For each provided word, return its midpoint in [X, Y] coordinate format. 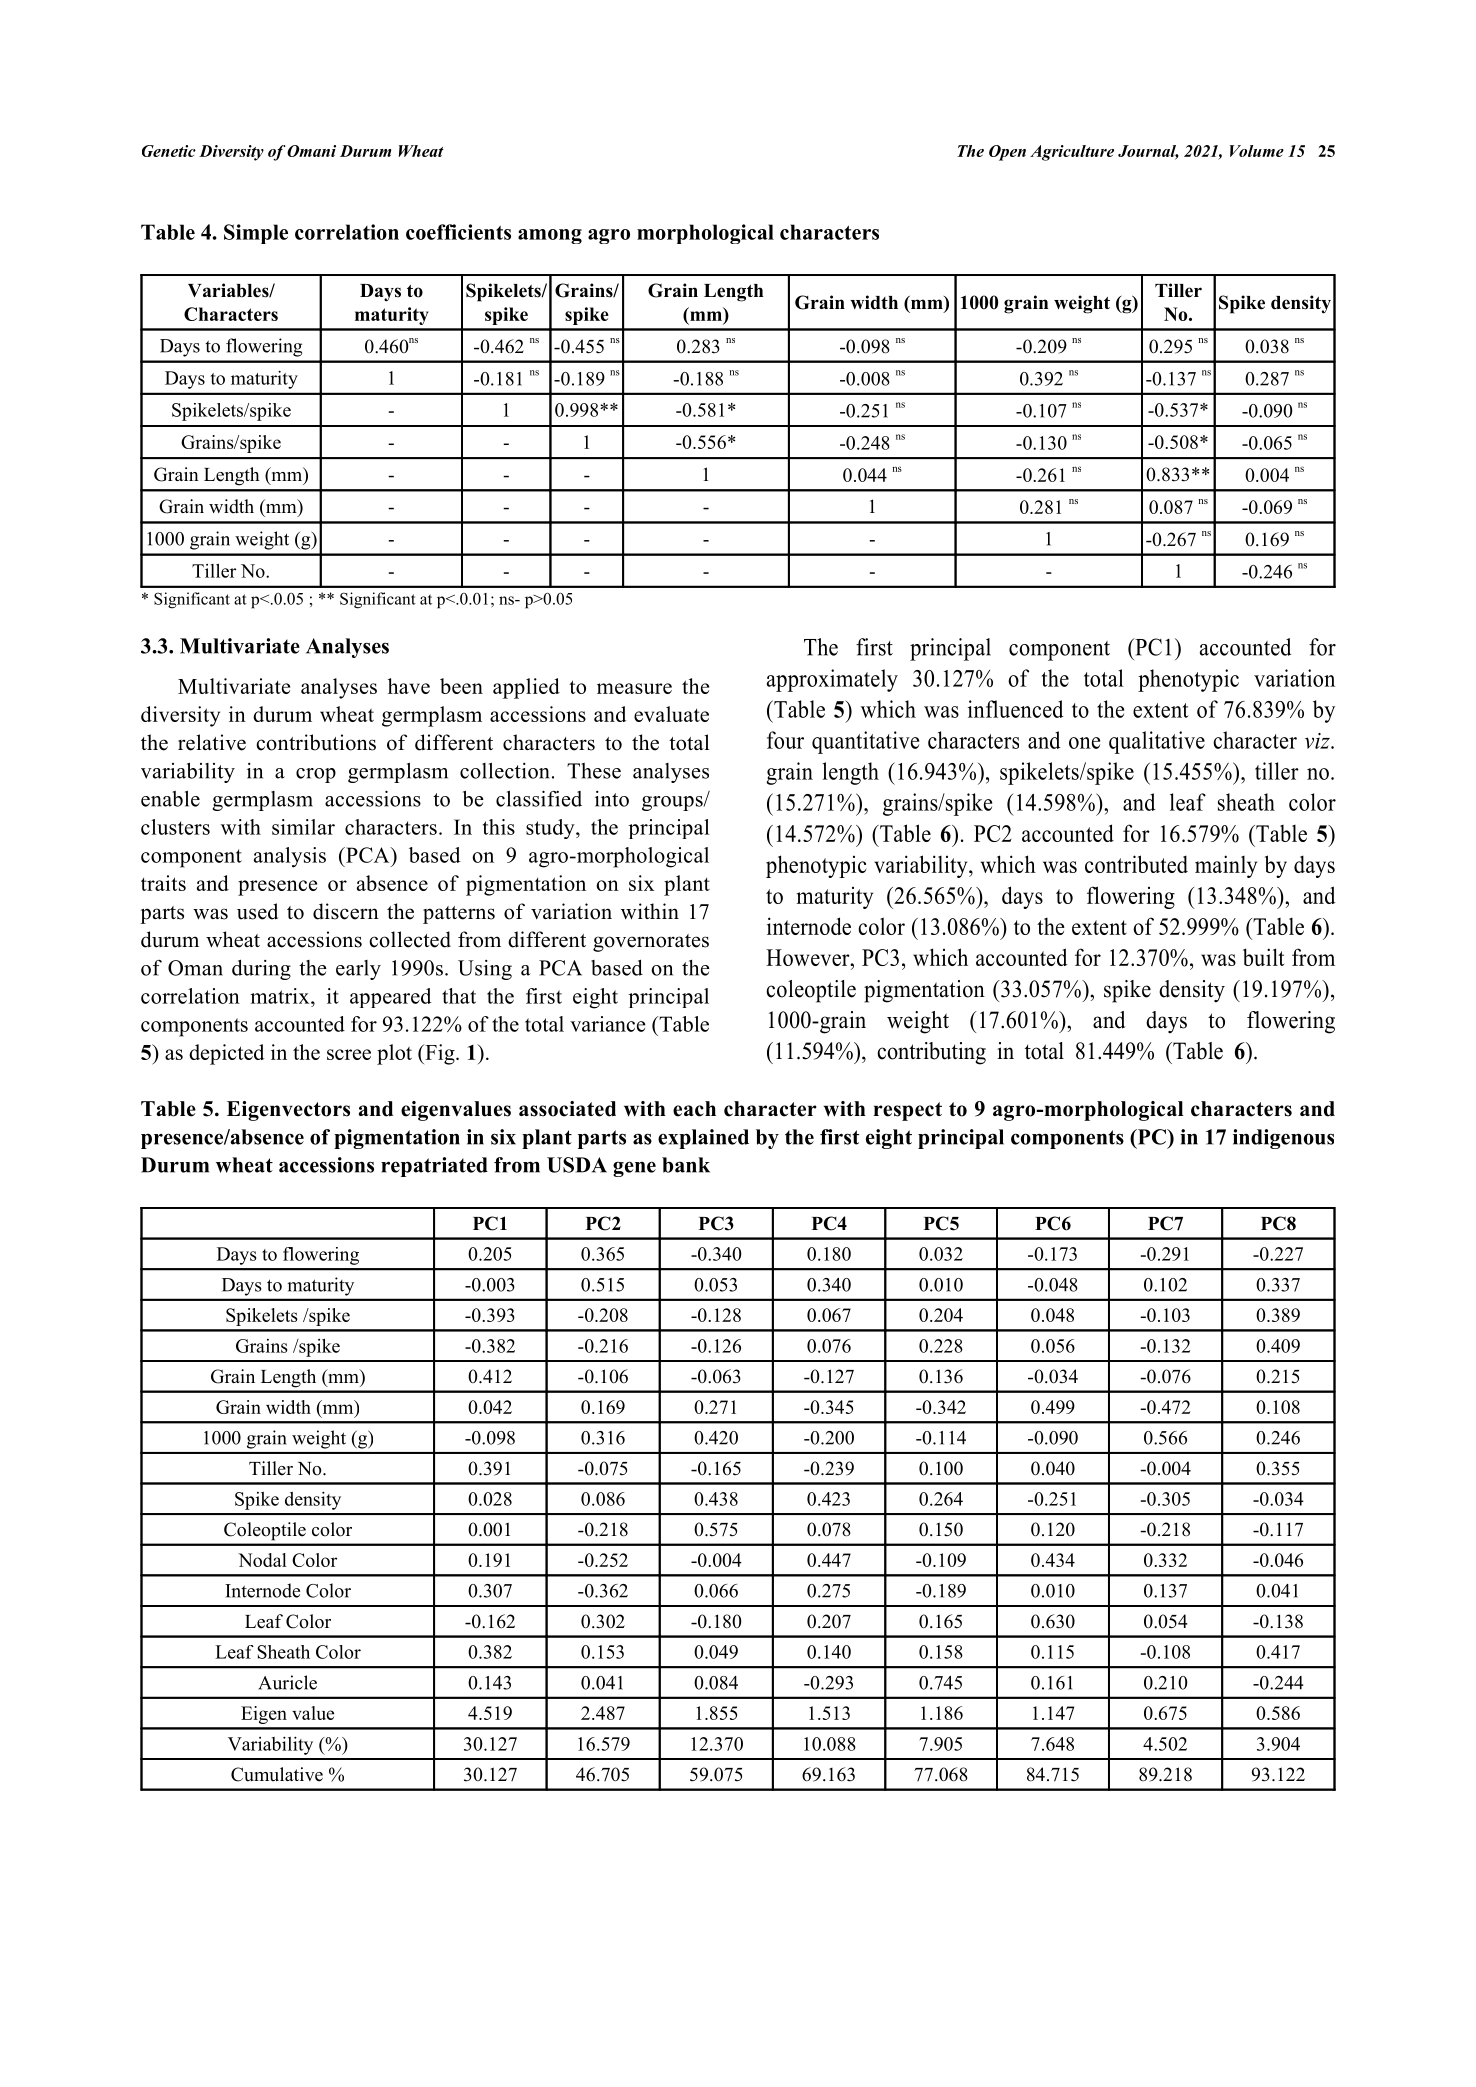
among [550, 236]
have [409, 686]
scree [349, 1054]
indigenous [1283, 1139]
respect [907, 1111]
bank [686, 1165]
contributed [1136, 864]
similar [303, 827]
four [785, 740]
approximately [832, 680]
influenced [1016, 709]
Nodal [262, 1560]
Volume [1257, 151]
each [694, 1109]
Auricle [287, 1682]
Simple [256, 234]
